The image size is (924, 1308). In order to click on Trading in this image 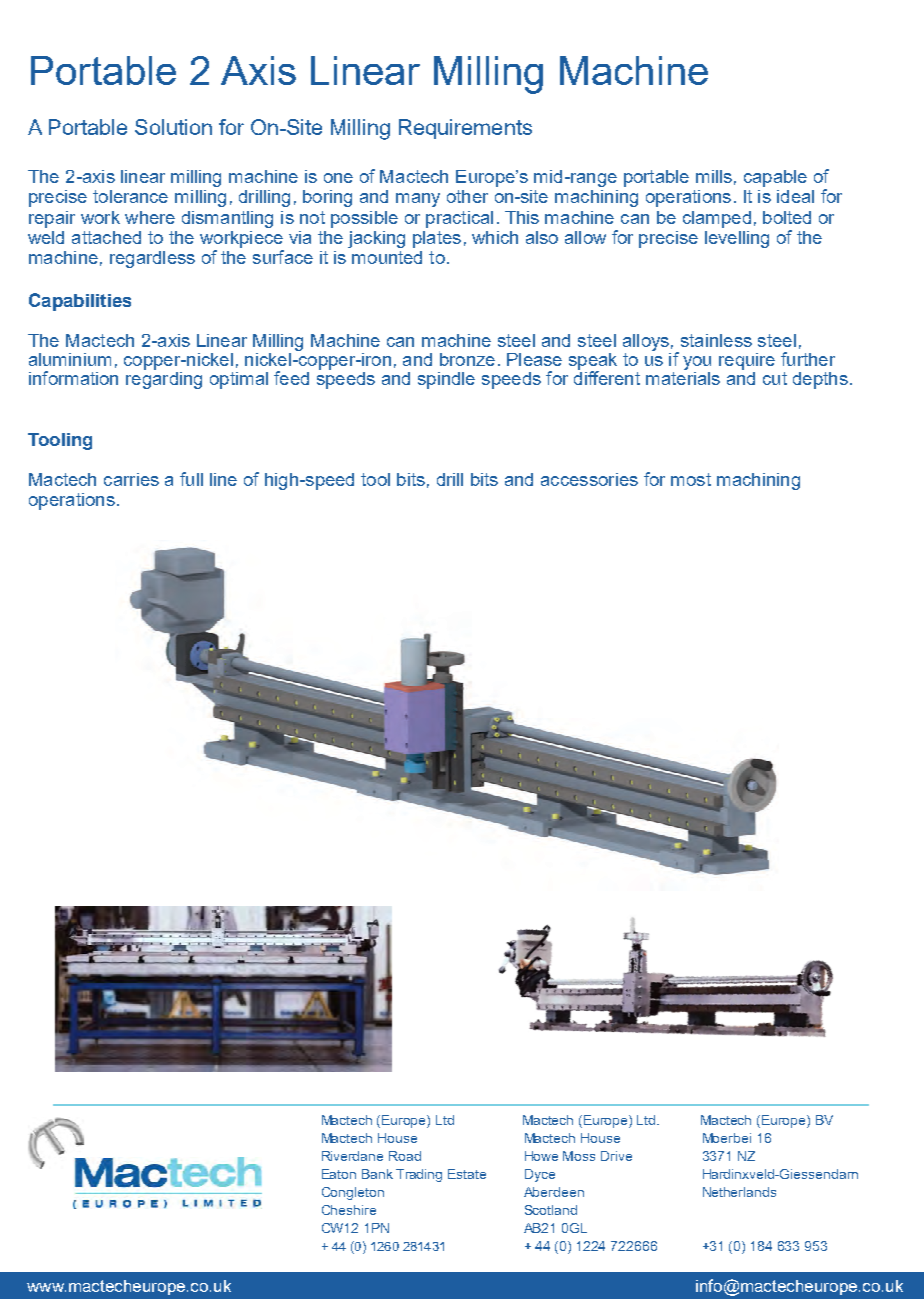, I will do `click(419, 1175)`.
